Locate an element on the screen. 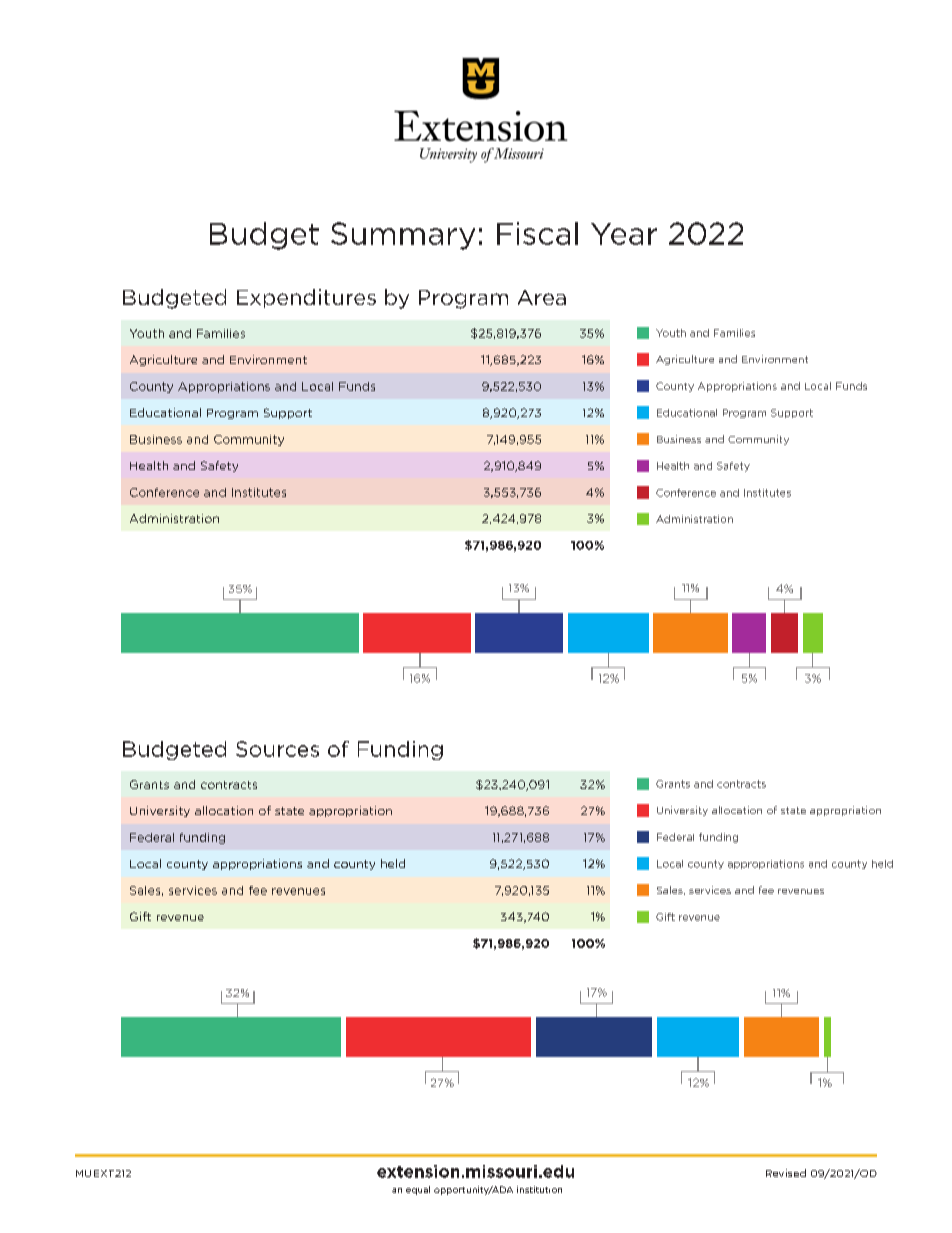  institution is located at coordinates (539, 1189).
